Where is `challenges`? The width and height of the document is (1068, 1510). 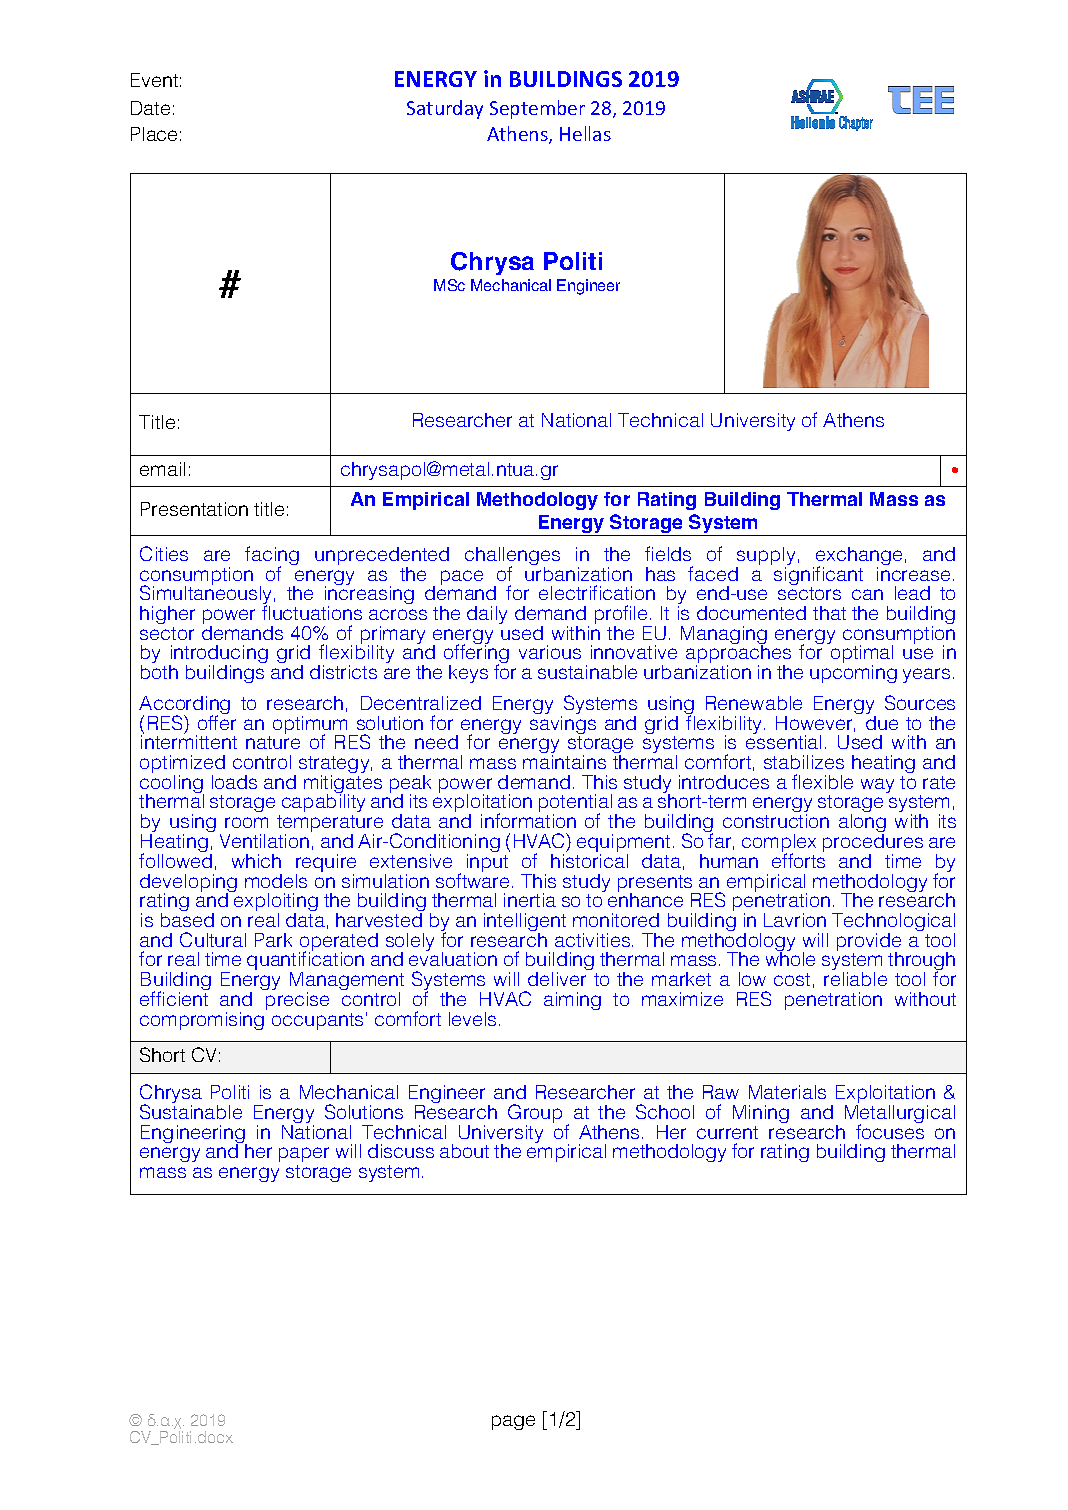 challenges is located at coordinates (512, 557).
